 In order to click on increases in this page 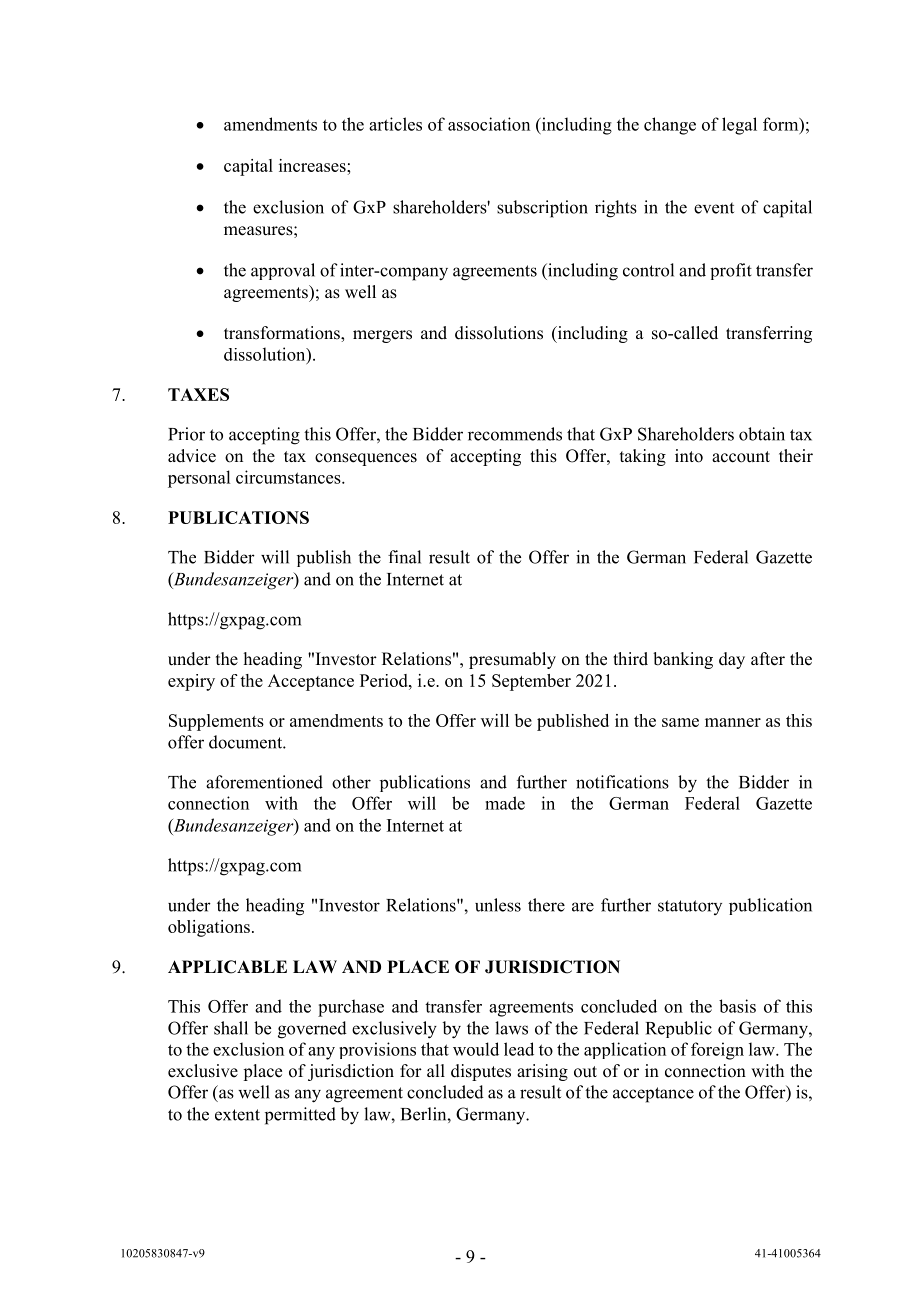, I will do `click(313, 165)`.
